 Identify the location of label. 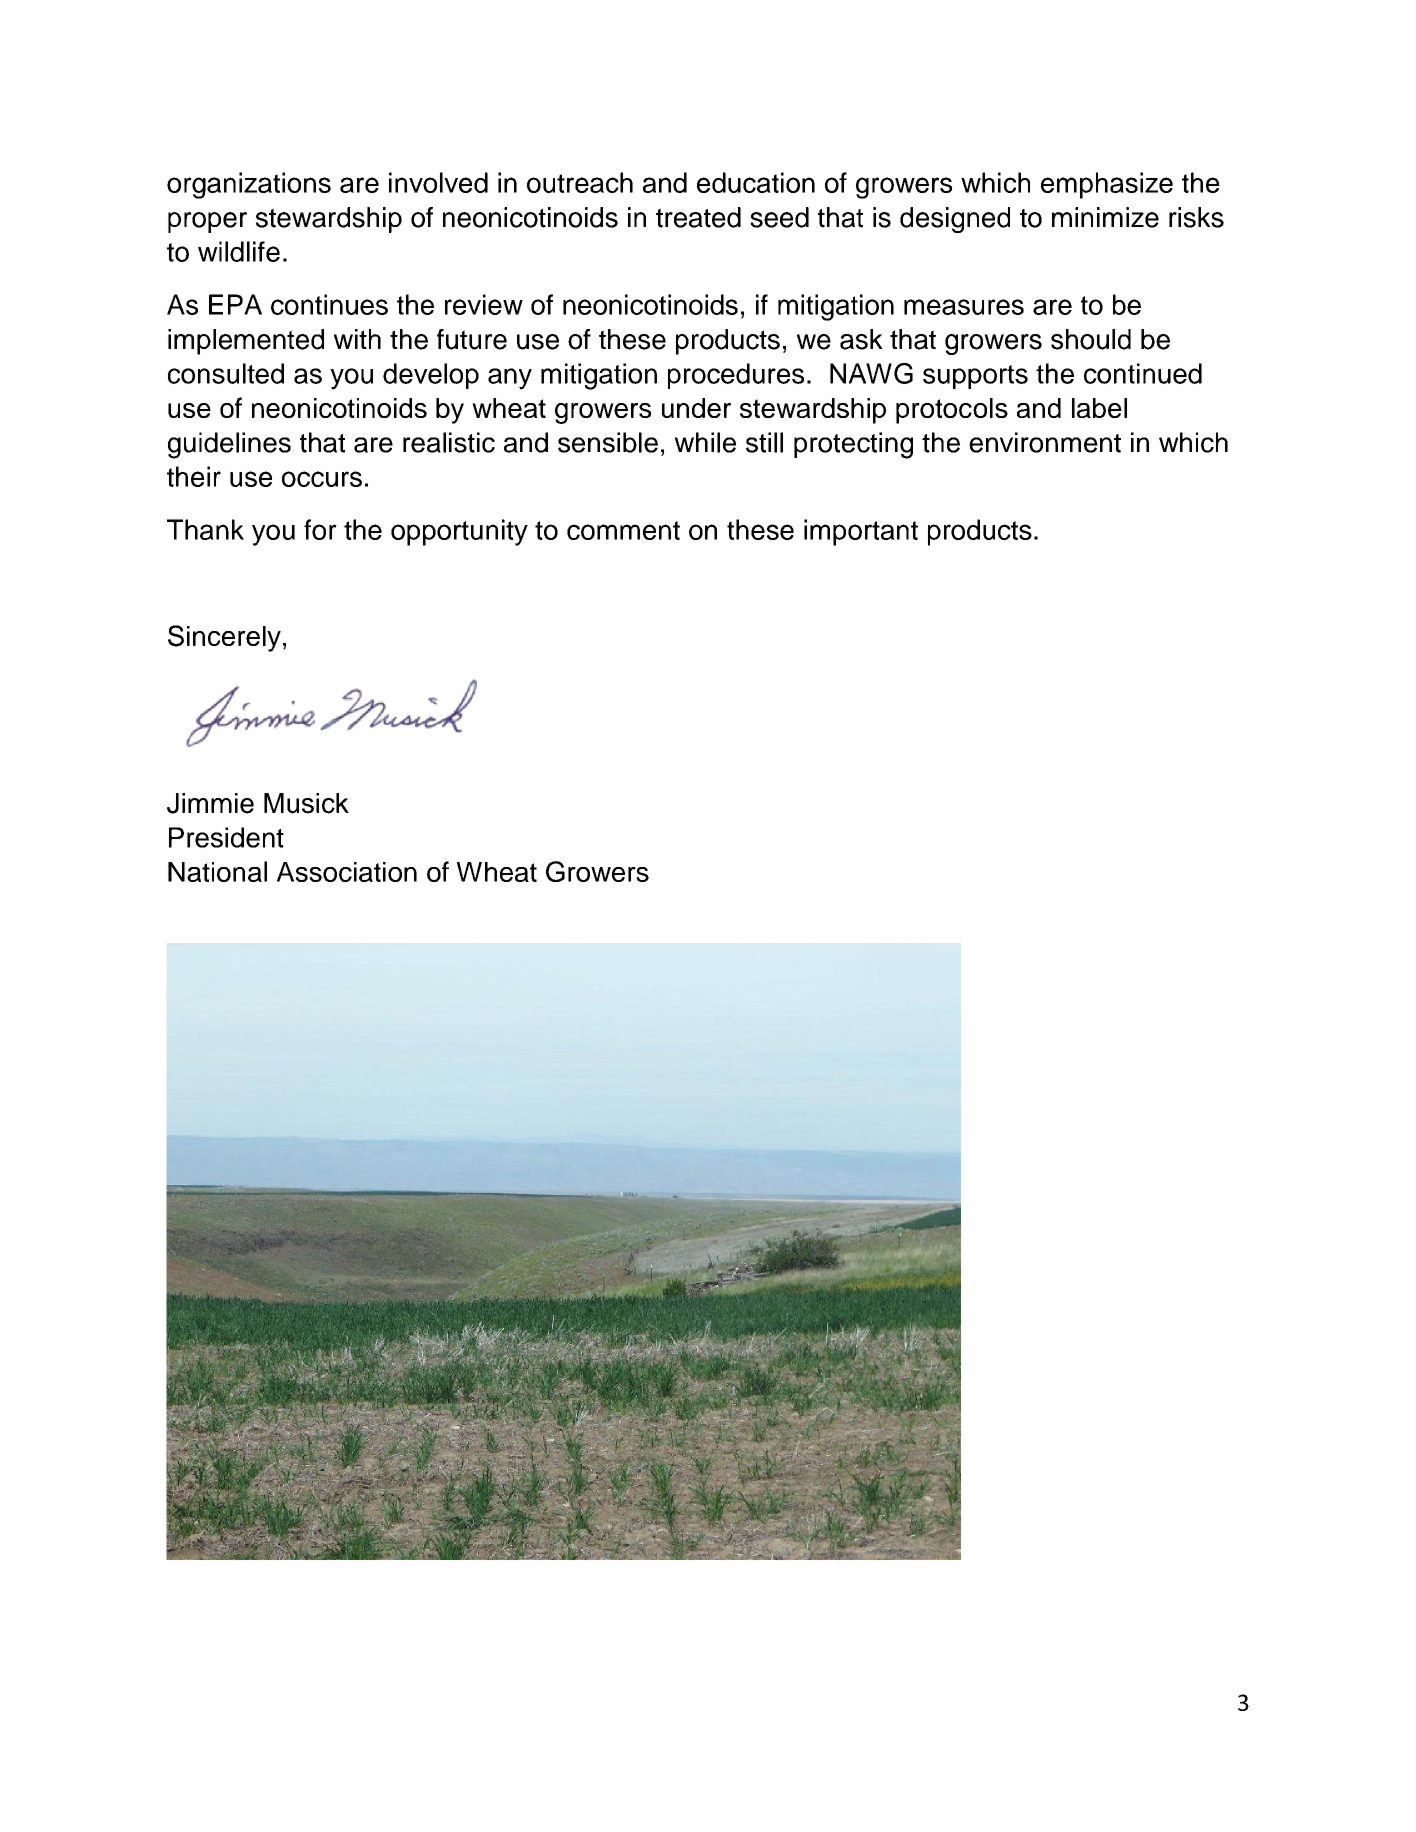
(1099, 408).
